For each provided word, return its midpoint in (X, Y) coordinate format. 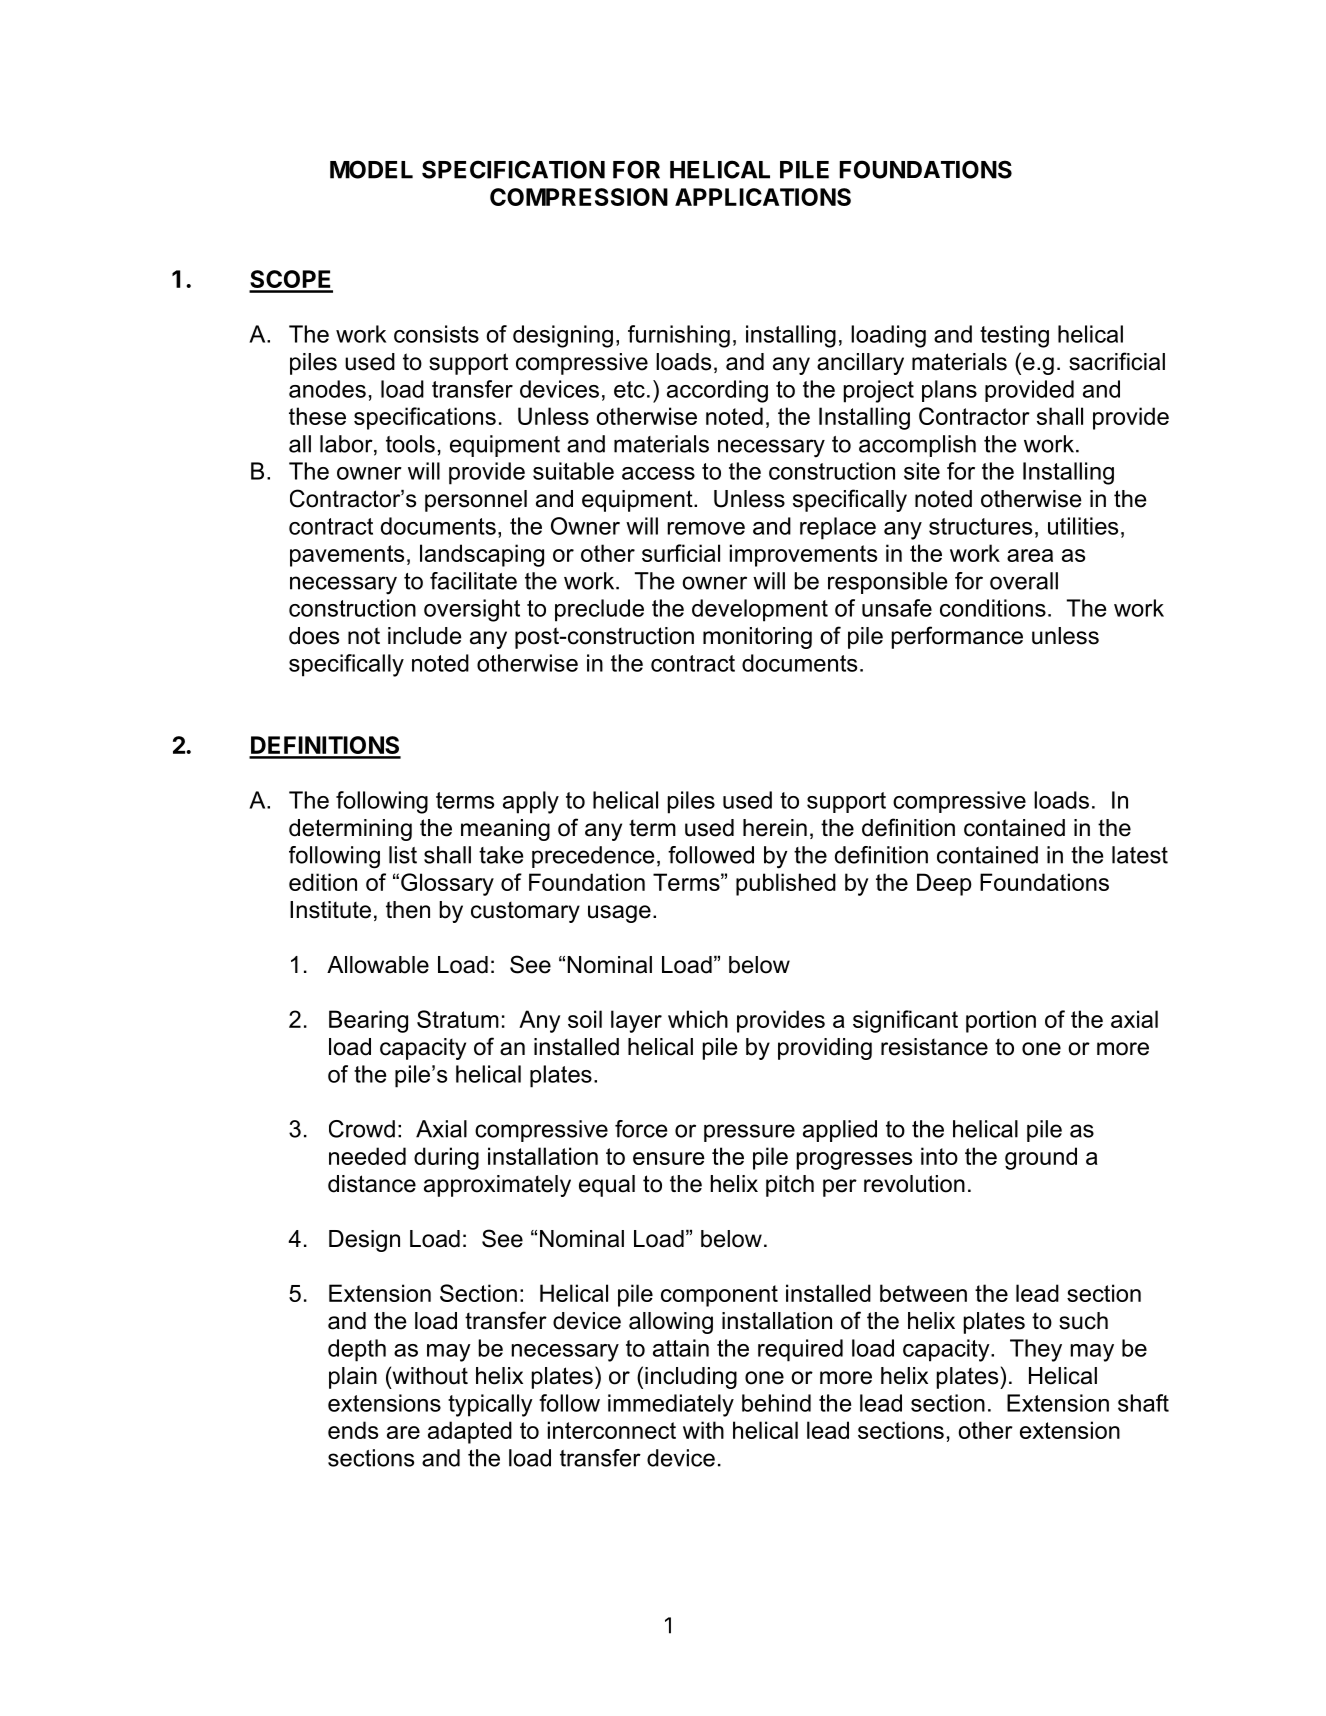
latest (1140, 855)
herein (775, 828)
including (691, 1378)
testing (1014, 336)
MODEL (371, 169)
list (403, 855)
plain (353, 1378)
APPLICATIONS (763, 197)
